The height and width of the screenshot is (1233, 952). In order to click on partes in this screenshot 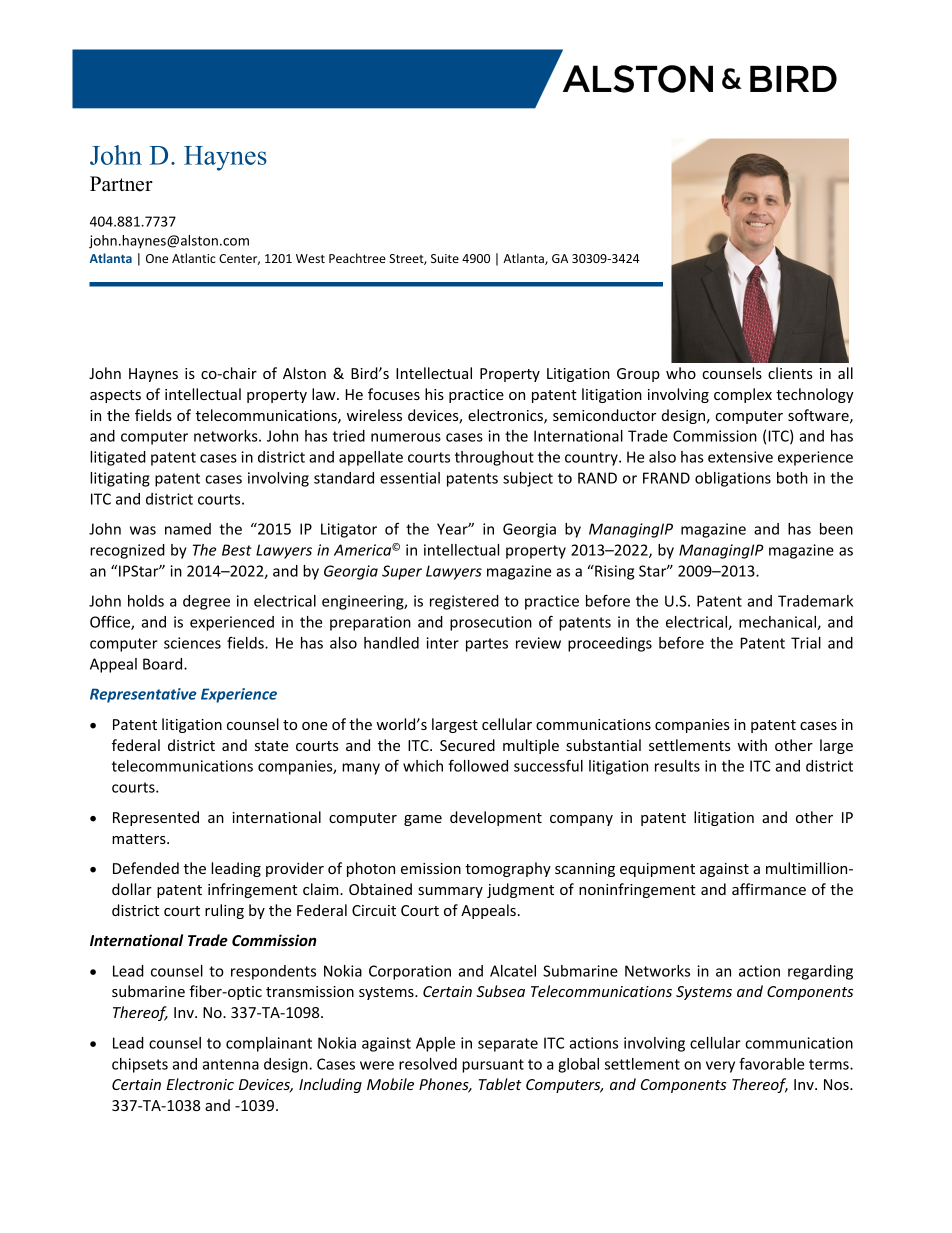, I will do `click(487, 645)`.
